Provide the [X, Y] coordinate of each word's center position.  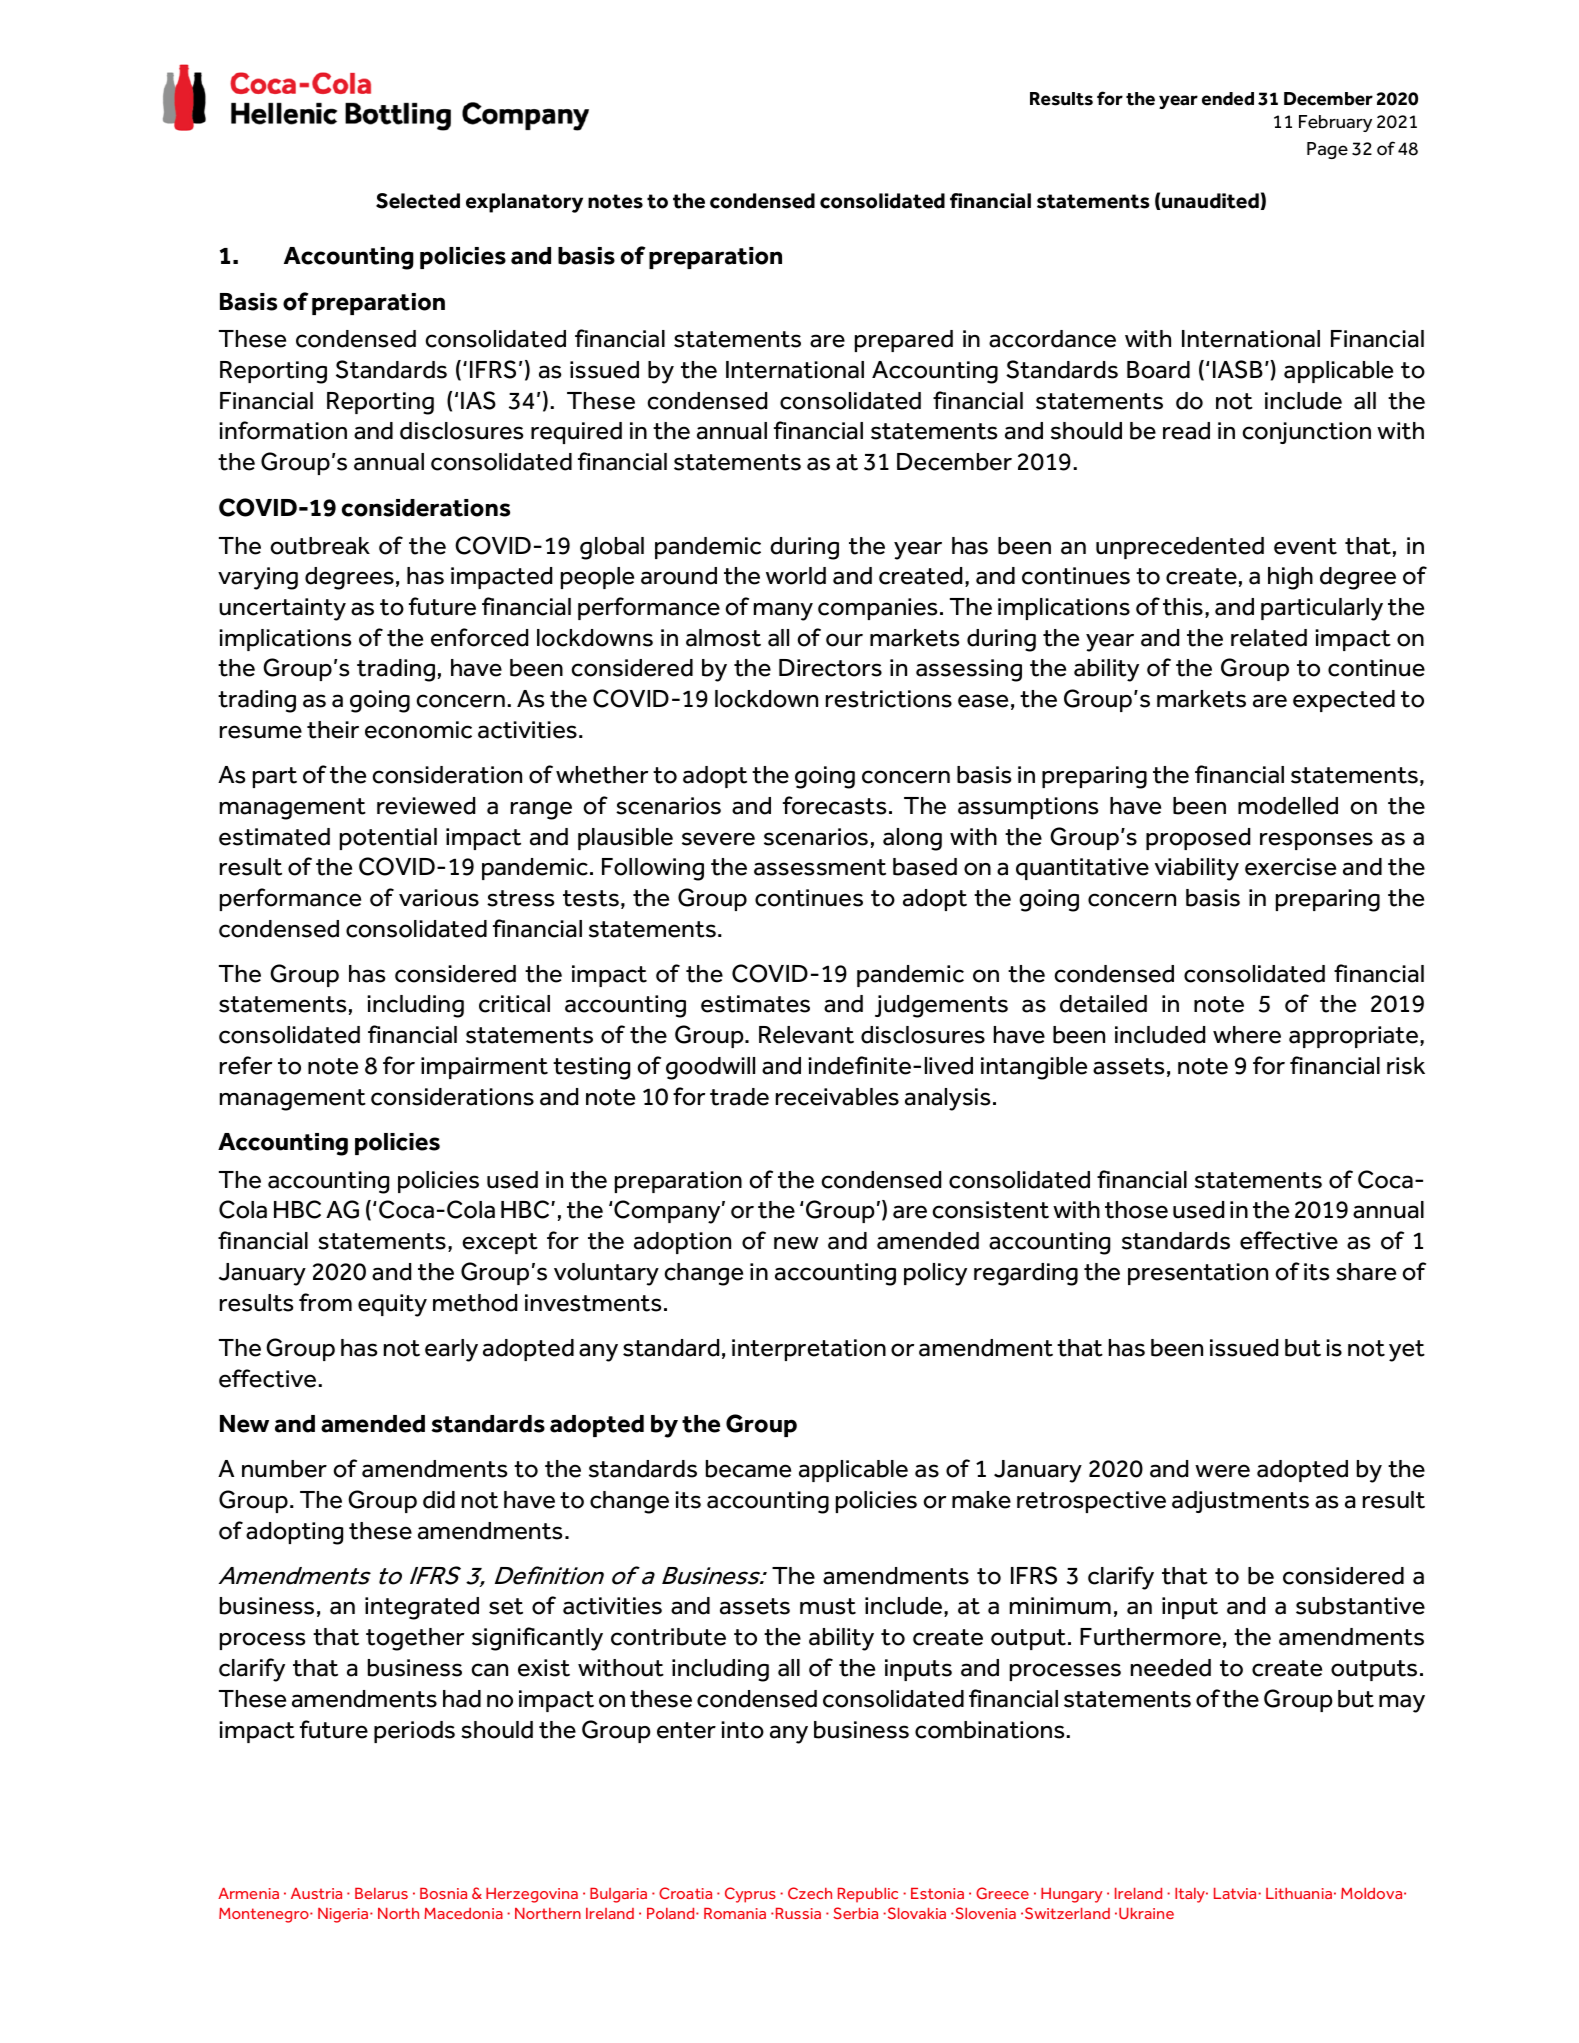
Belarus [381, 1893]
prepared [904, 341]
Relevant [806, 1035]
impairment [484, 1068]
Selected [418, 201]
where [1247, 1035]
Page [1327, 150]
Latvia [1236, 1893]
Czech [810, 1893]
